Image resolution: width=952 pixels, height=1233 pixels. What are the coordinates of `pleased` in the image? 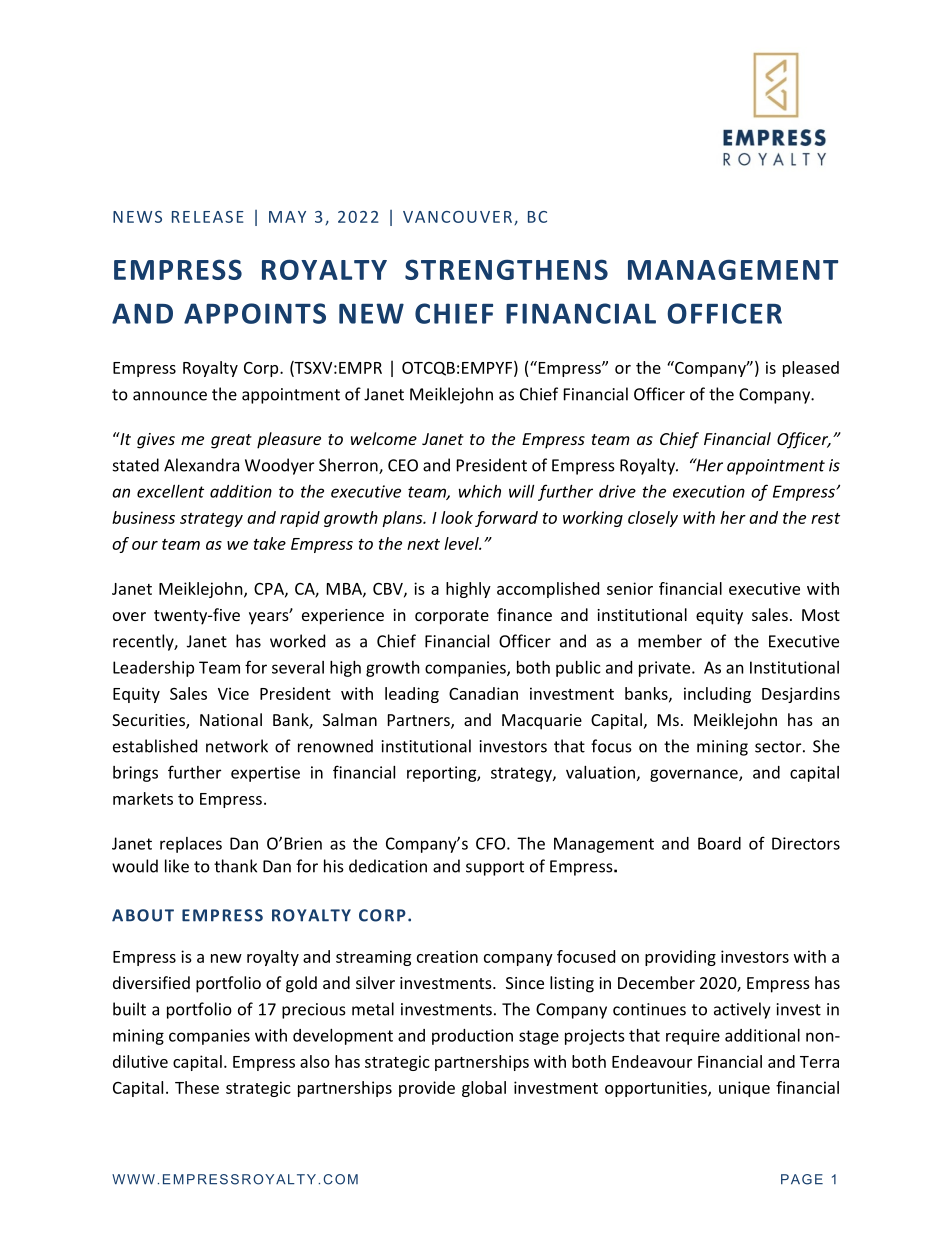 It's located at (811, 369).
